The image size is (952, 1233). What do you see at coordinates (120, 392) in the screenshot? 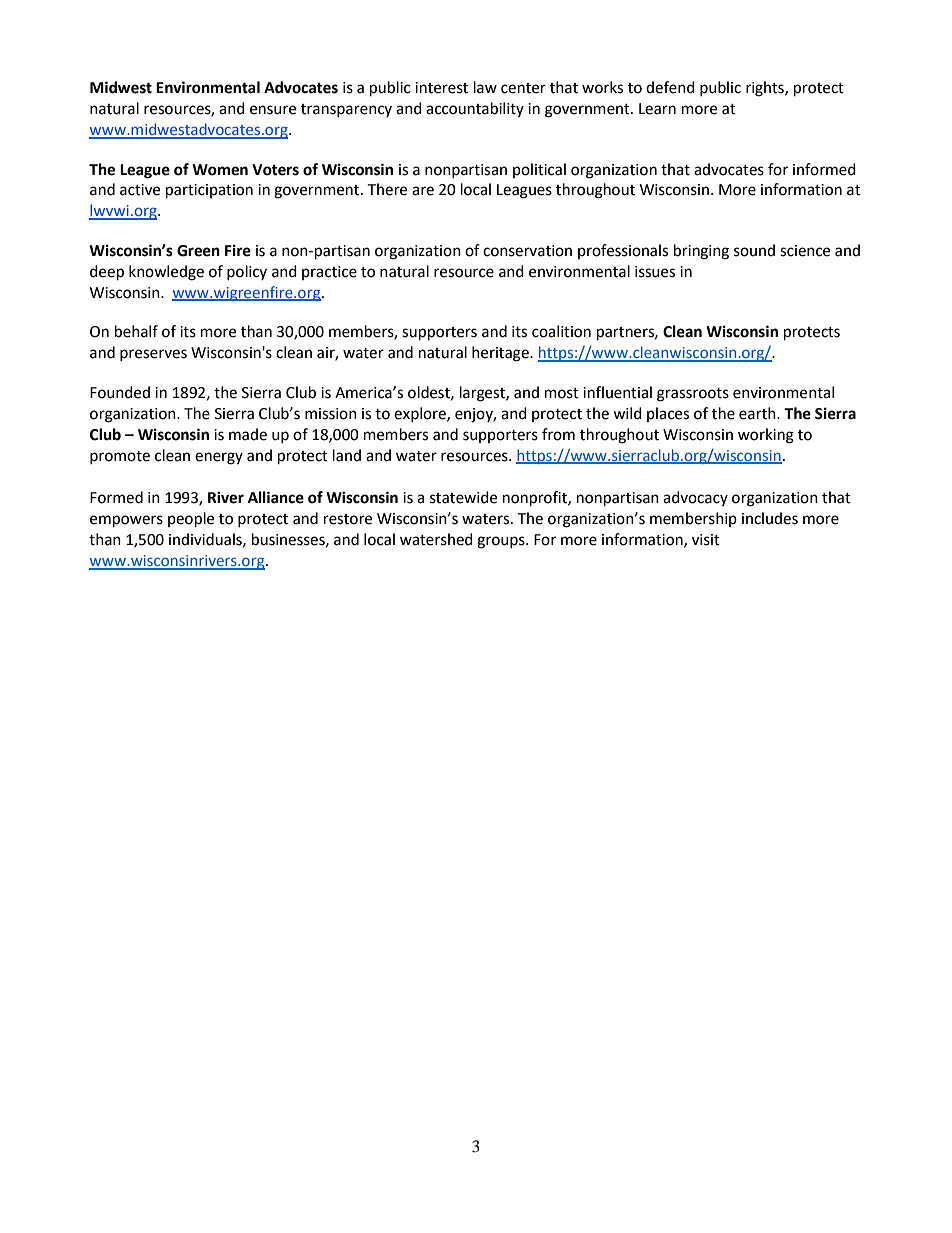
I see `Founded` at bounding box center [120, 392].
